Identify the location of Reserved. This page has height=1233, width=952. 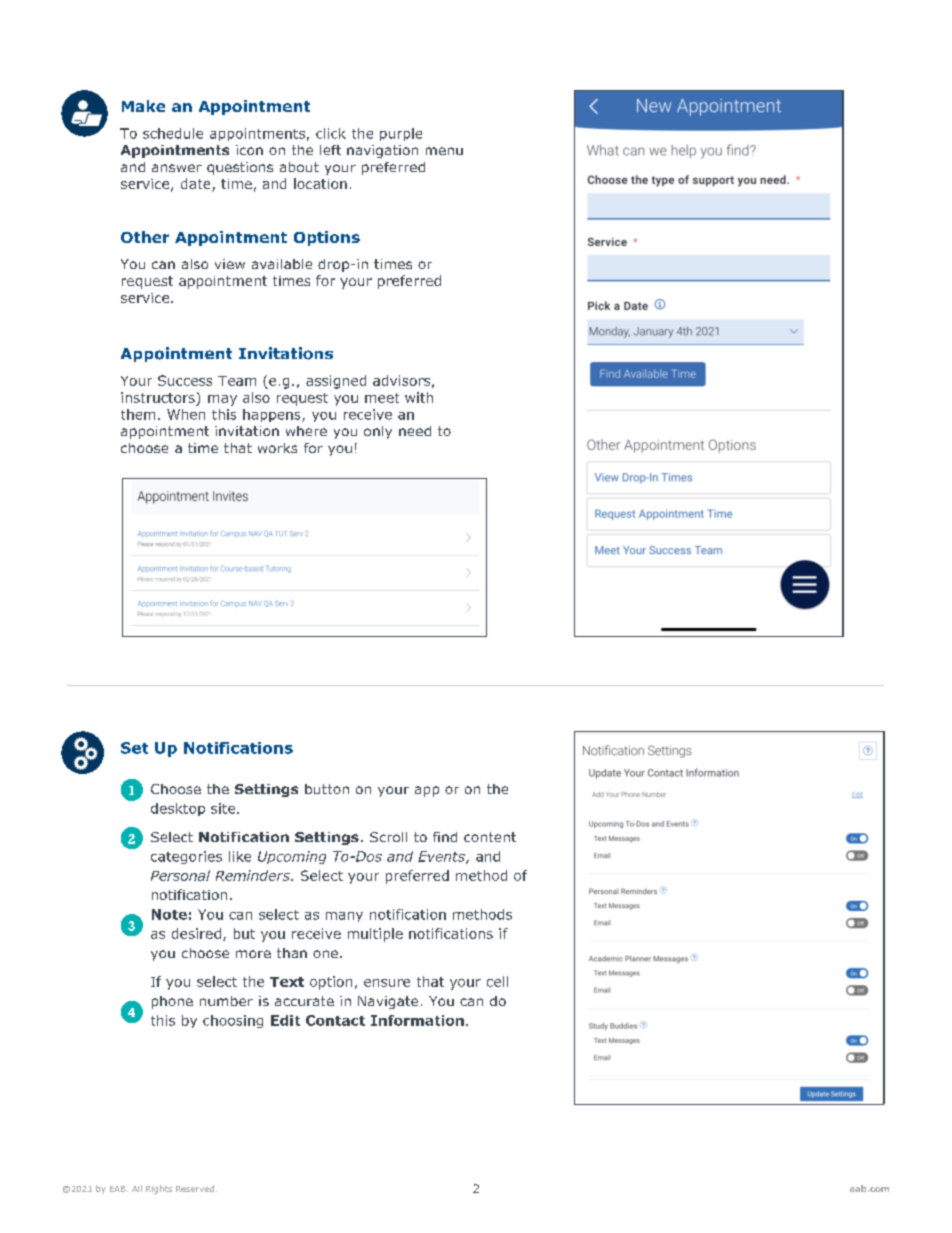
(195, 1188).
